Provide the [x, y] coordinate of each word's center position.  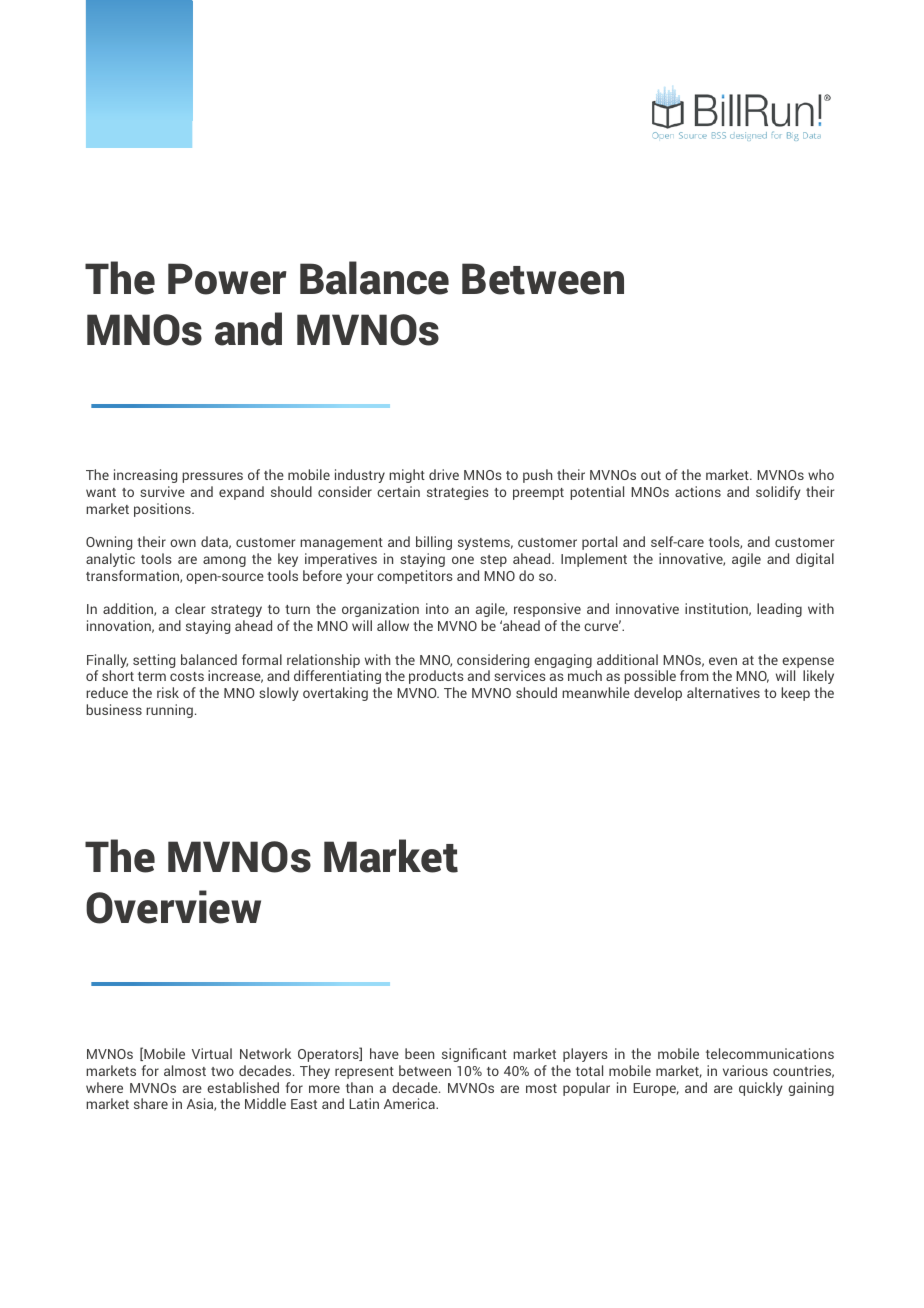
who [821, 474]
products [436, 677]
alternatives [723, 692]
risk [168, 692]
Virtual [212, 1053]
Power [227, 279]
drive [444, 474]
